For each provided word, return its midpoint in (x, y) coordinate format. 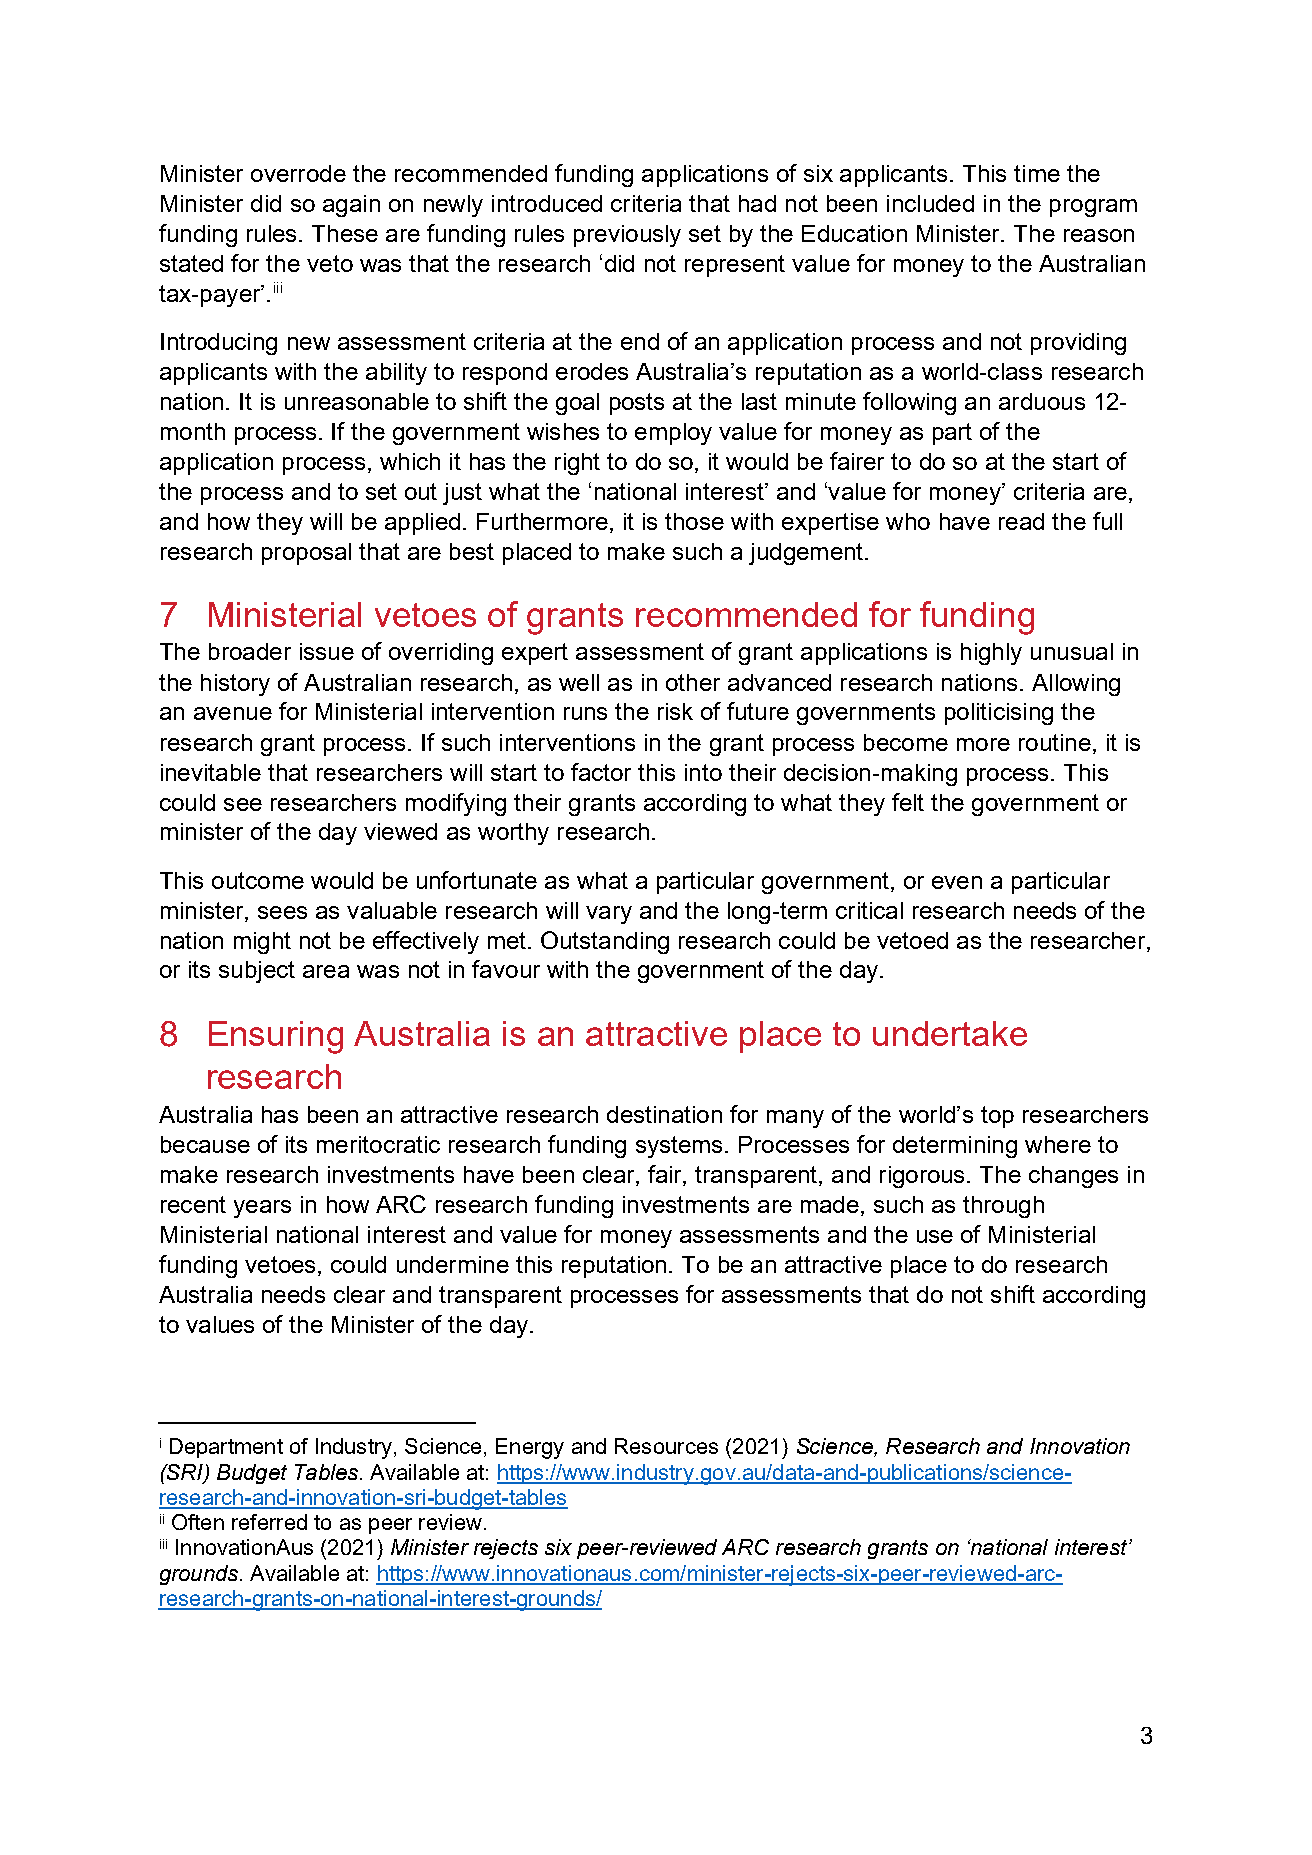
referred (269, 1522)
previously (627, 236)
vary (609, 915)
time (1037, 173)
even (957, 882)
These (345, 233)
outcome (258, 880)
